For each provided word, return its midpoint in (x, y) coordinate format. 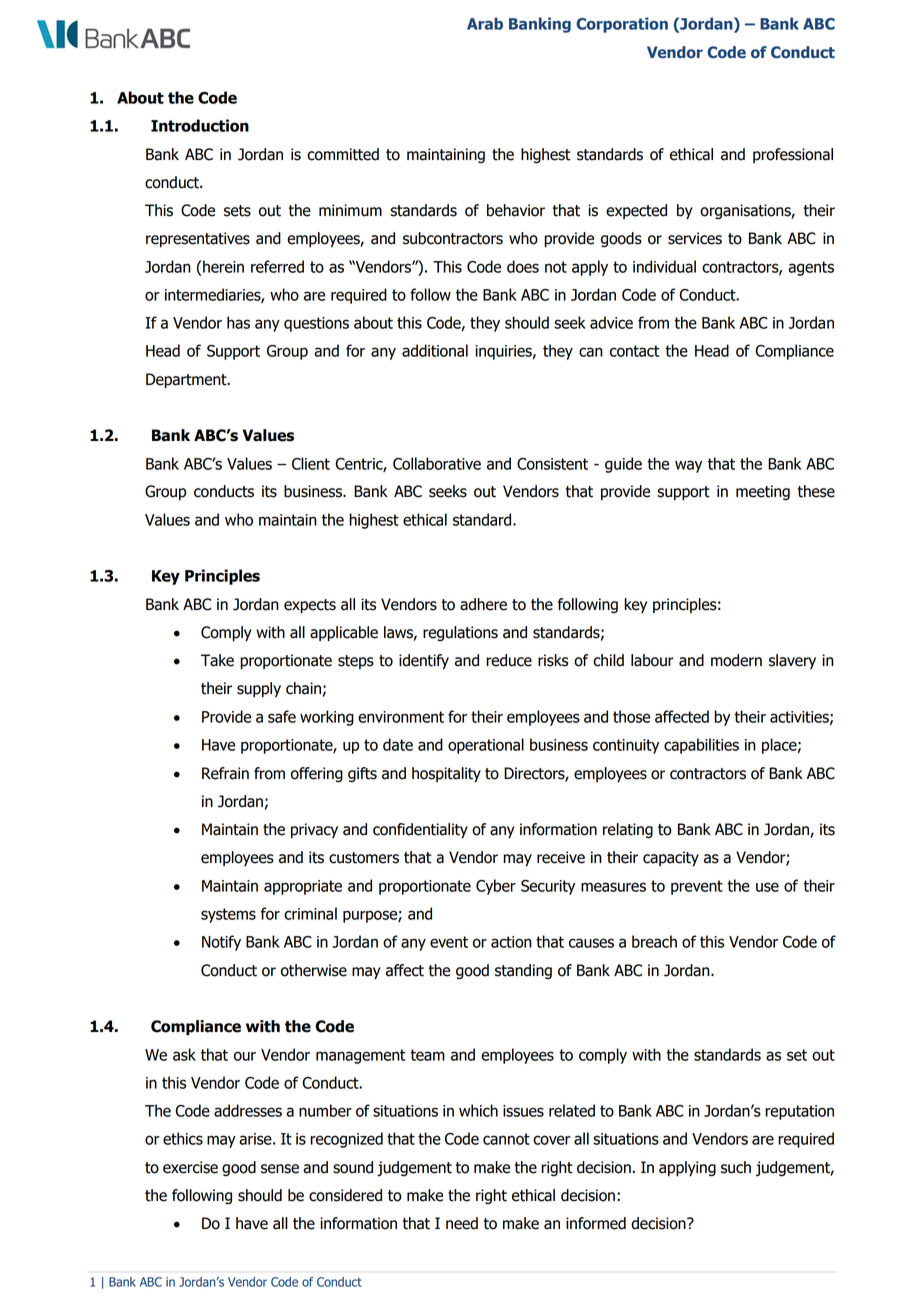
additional (435, 350)
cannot (506, 1139)
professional (793, 155)
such (736, 1167)
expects (310, 606)
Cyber (496, 887)
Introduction (200, 125)
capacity (671, 859)
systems (228, 915)
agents (811, 268)
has (238, 322)
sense (280, 1169)
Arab (485, 23)
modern (736, 660)
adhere (483, 604)
